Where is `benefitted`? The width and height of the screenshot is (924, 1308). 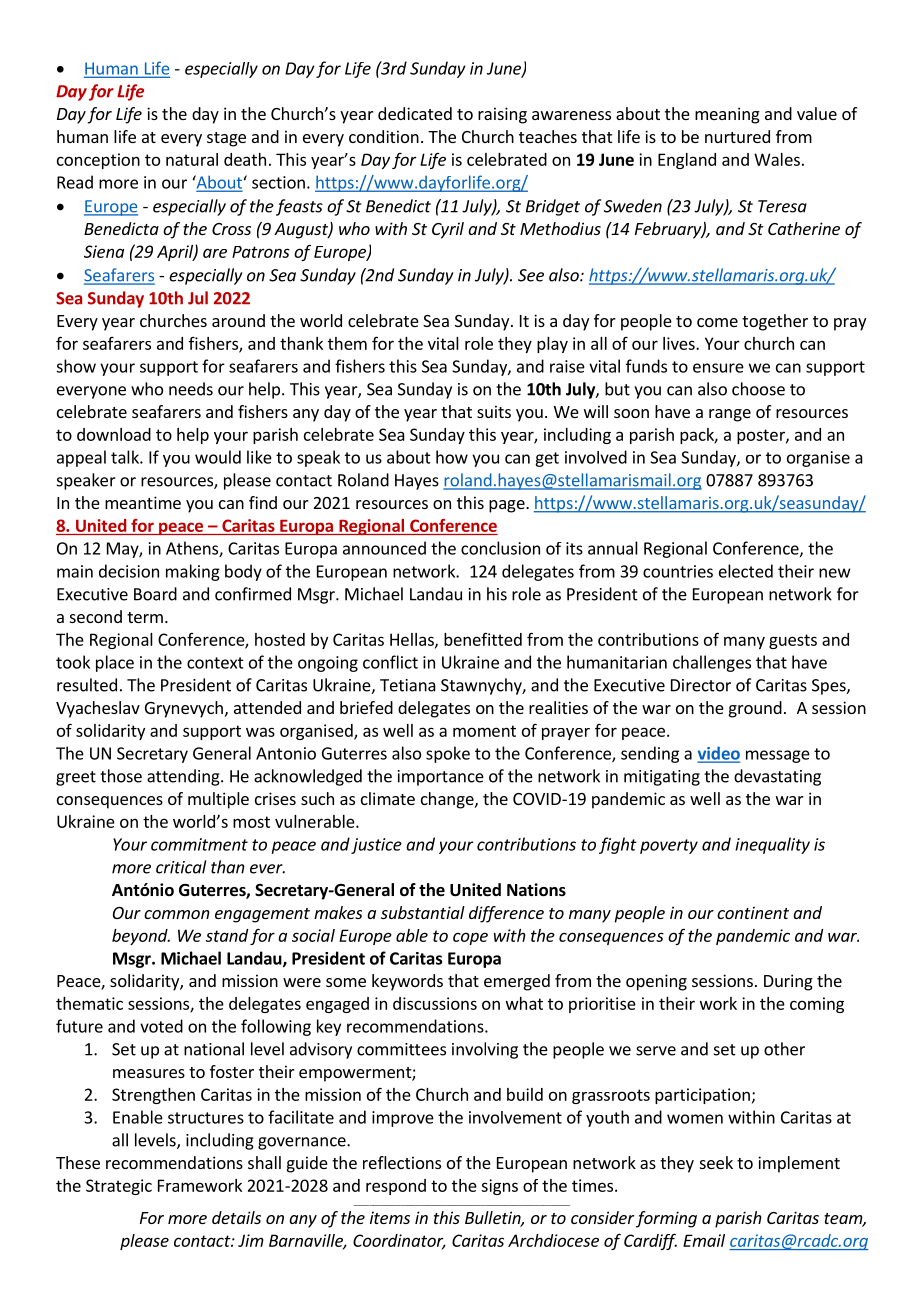
benefitted is located at coordinates (483, 639).
